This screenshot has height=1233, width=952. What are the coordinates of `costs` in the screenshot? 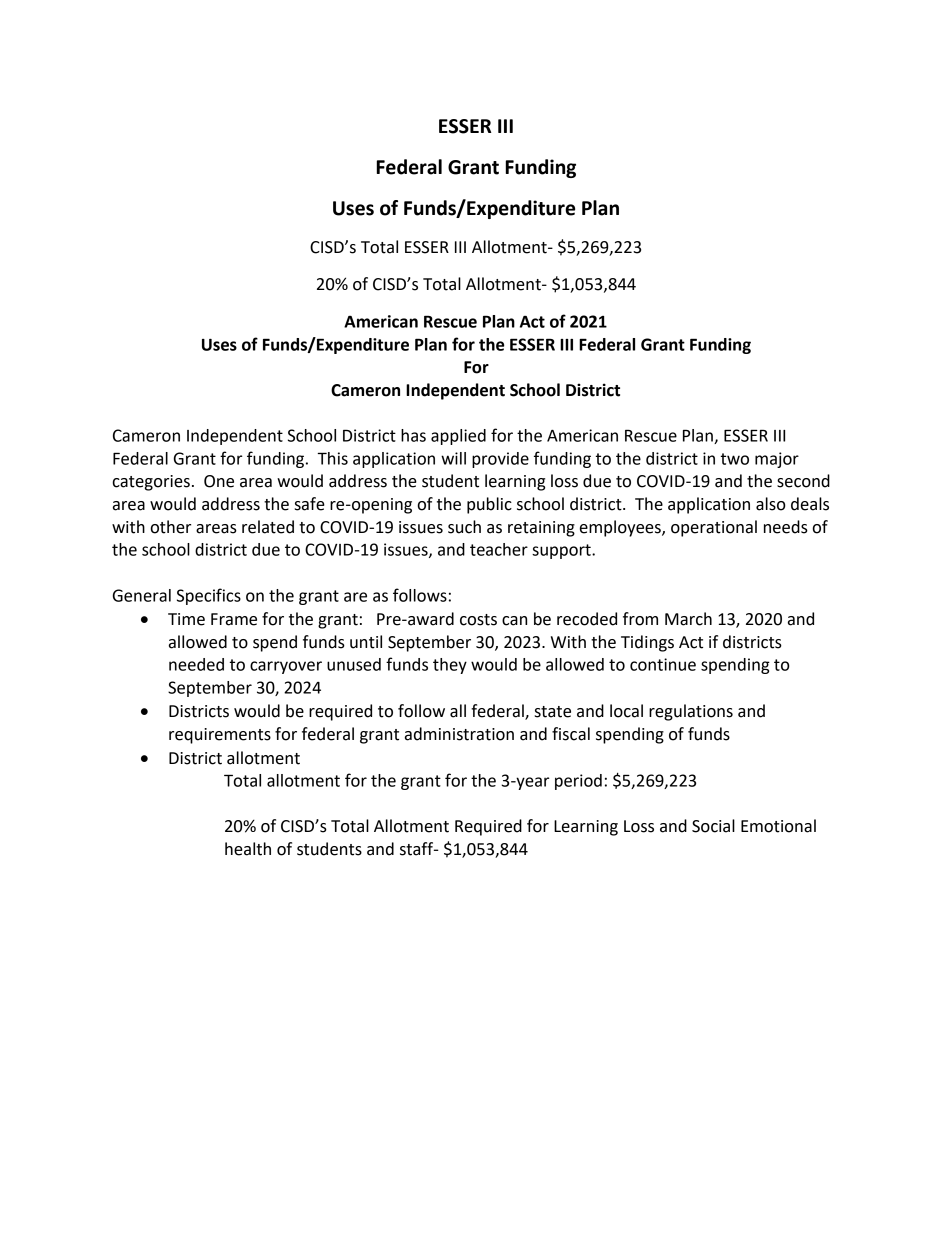 It's located at (478, 620).
